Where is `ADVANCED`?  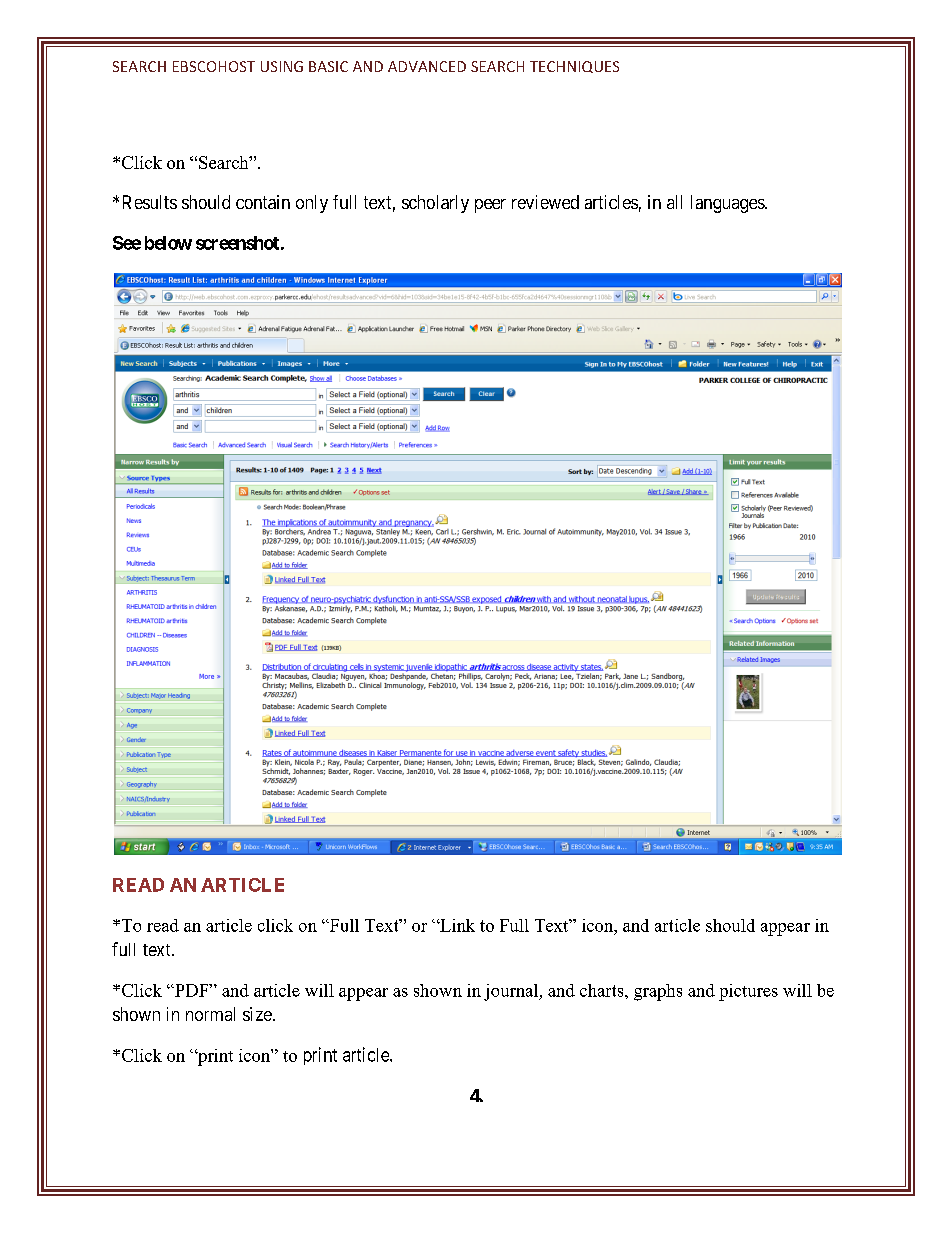 ADVANCED is located at coordinates (427, 66).
